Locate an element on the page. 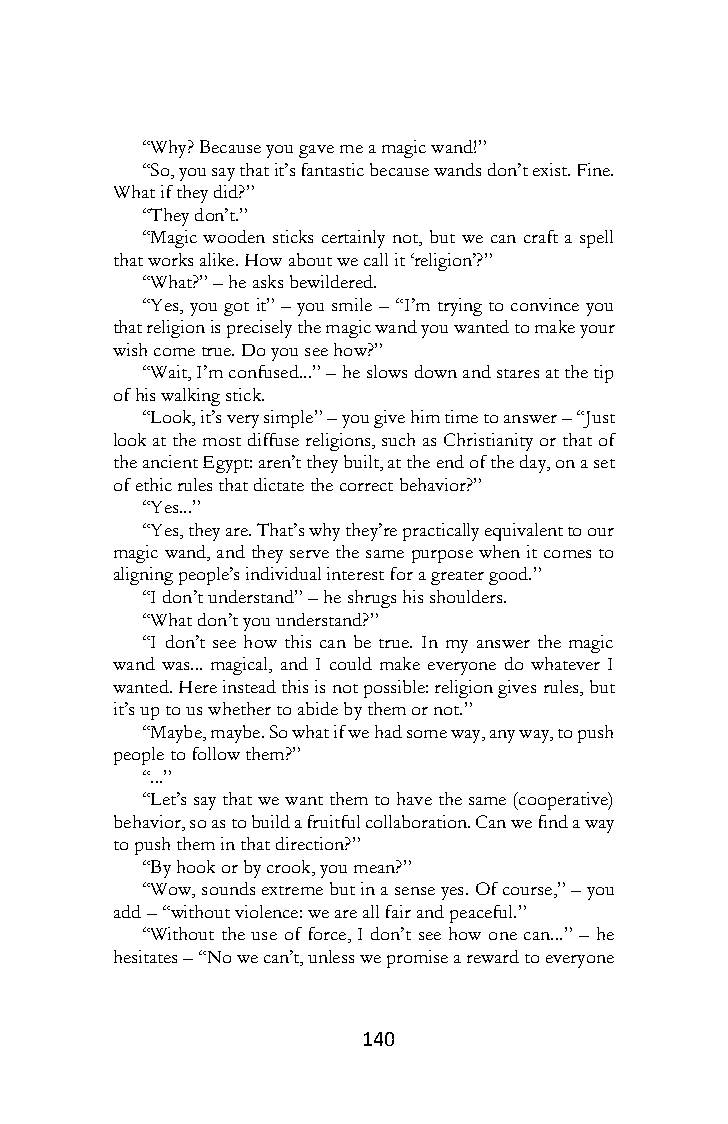 The width and height of the page is (728, 1124). force is located at coordinates (327, 933).
